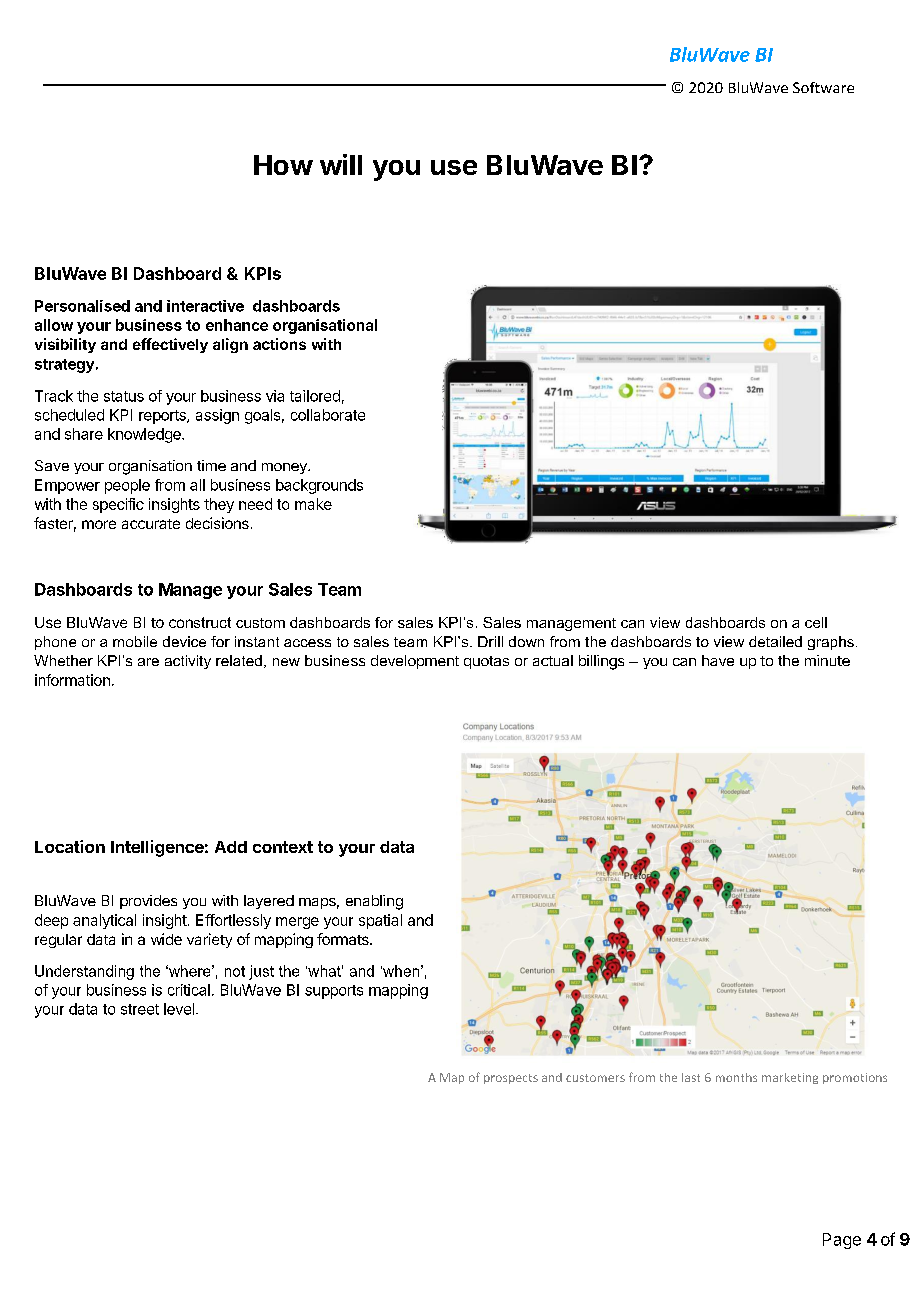 This screenshot has height=1307, width=924. I want to click on quotas, so click(486, 662).
